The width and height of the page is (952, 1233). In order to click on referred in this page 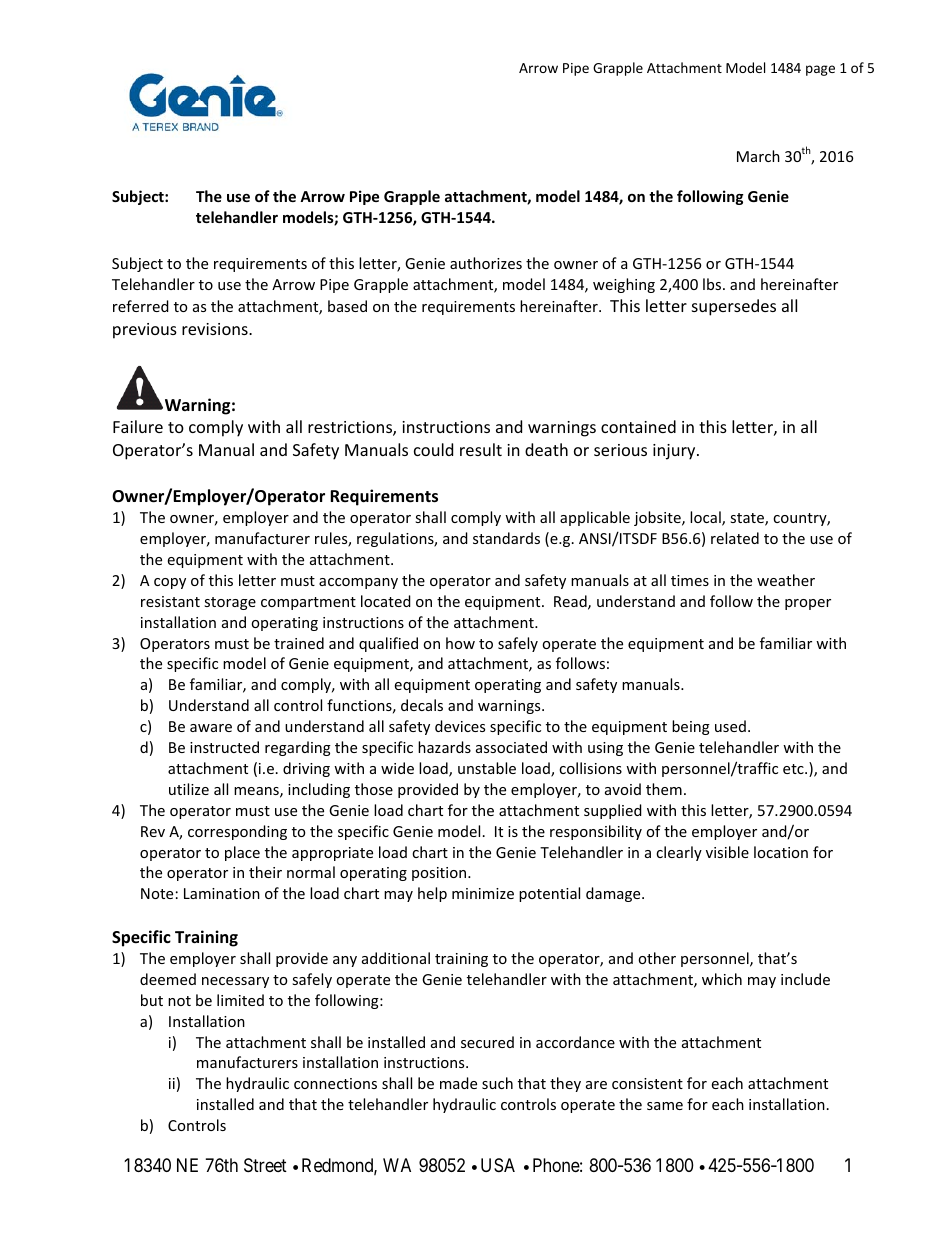, I will do `click(141, 306)`.
